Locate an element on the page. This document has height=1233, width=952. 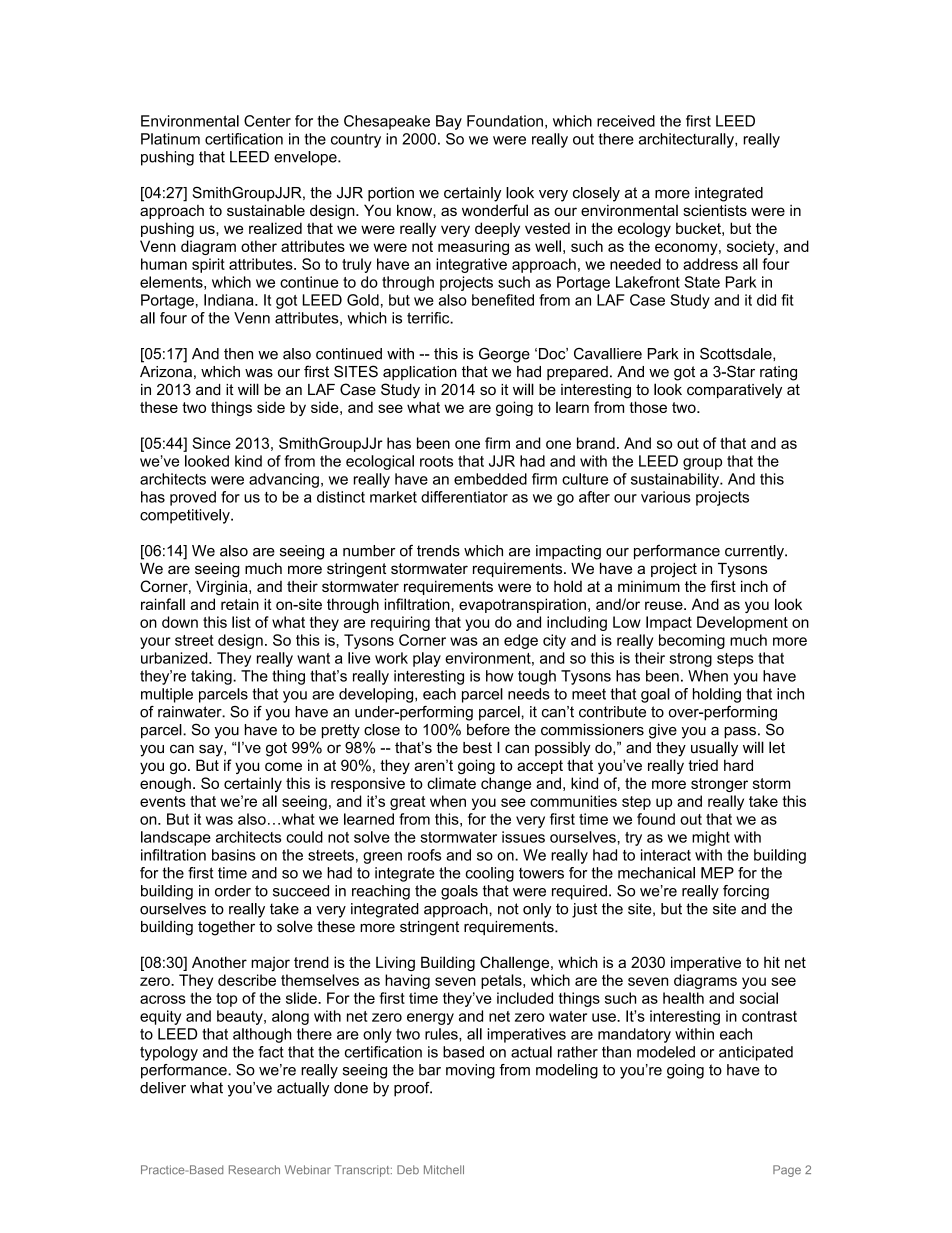
usually is located at coordinates (714, 749).
